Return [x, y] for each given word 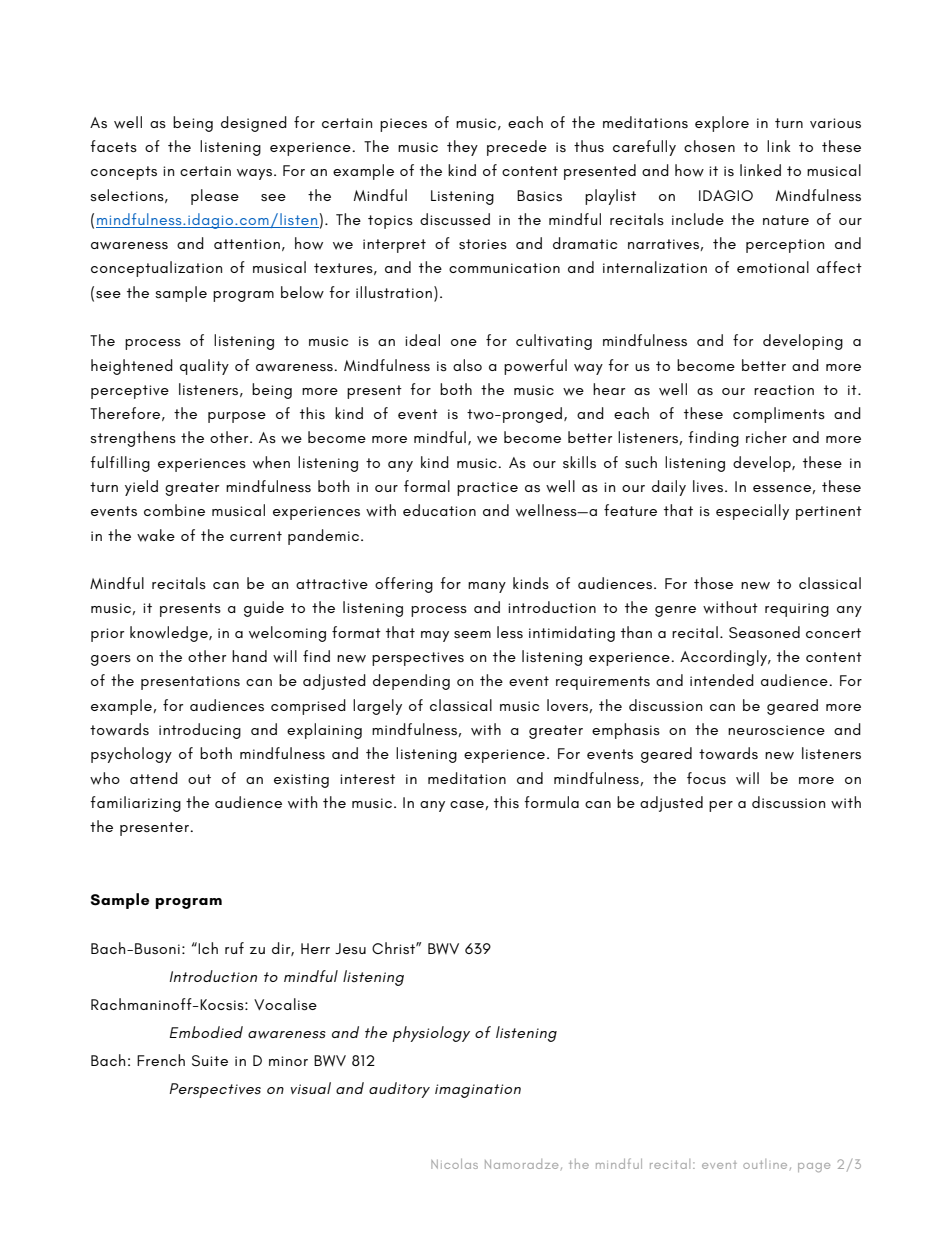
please [215, 197]
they [462, 148]
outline [765, 1164]
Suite [210, 1061]
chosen [709, 146]
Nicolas [454, 1164]
